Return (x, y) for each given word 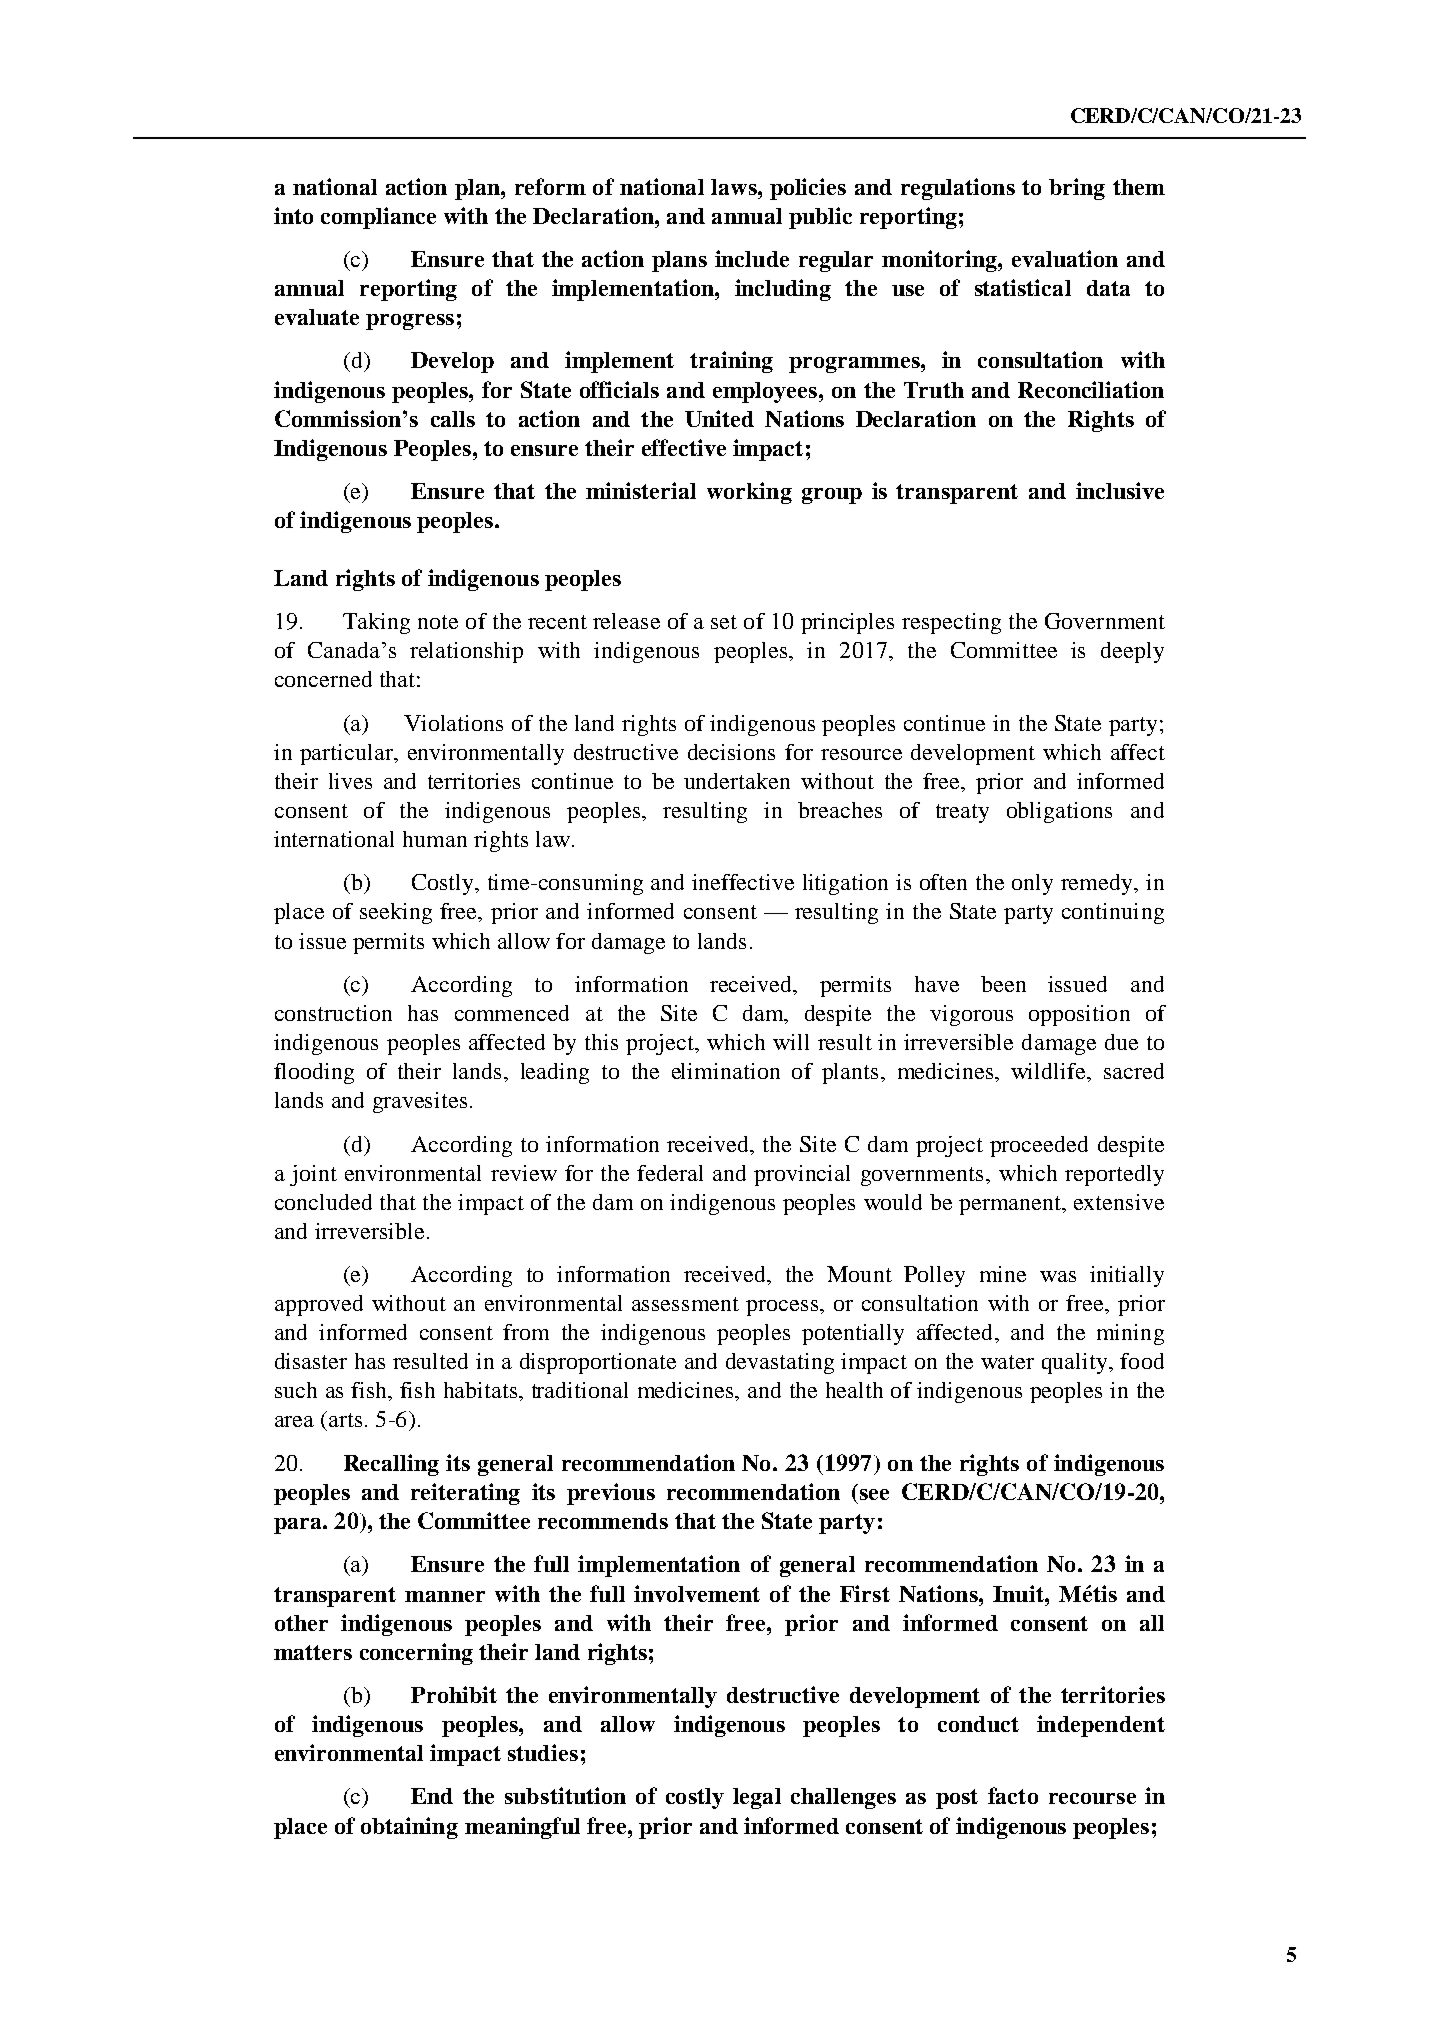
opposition (1079, 1015)
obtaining (409, 1828)
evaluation (1065, 258)
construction (333, 1013)
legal (757, 1798)
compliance (378, 218)
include (752, 258)
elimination (726, 1071)
